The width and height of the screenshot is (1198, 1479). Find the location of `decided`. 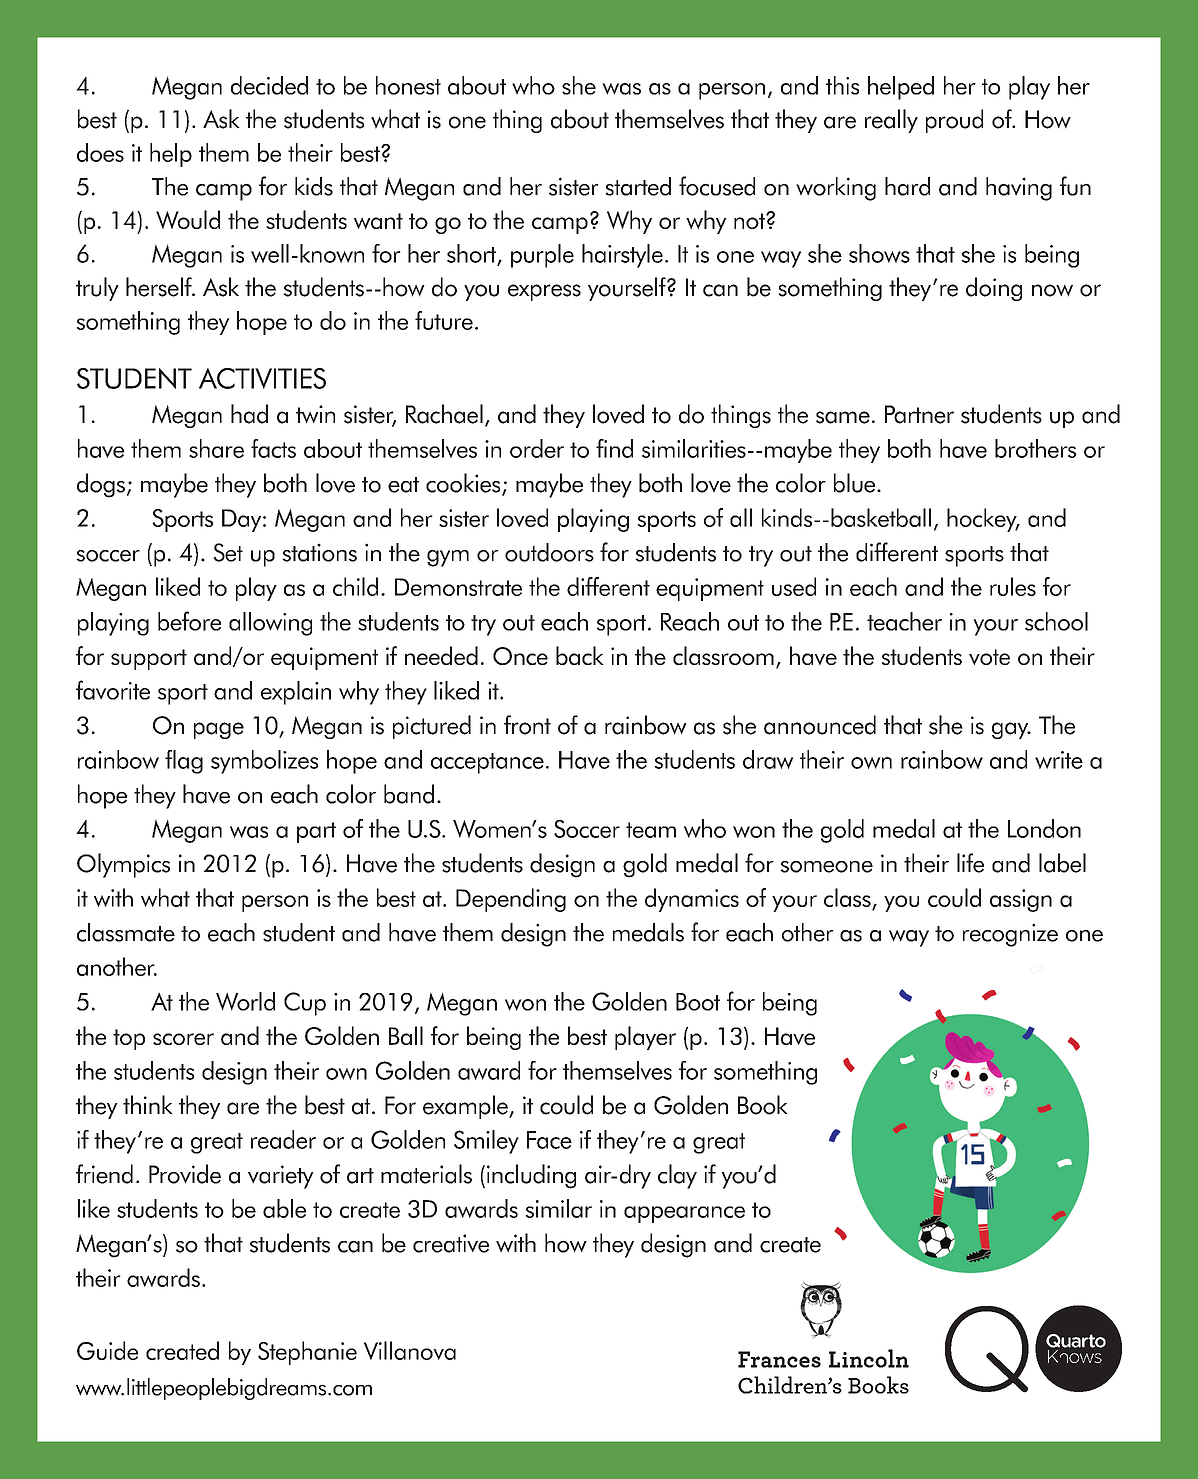

decided is located at coordinates (269, 85).
